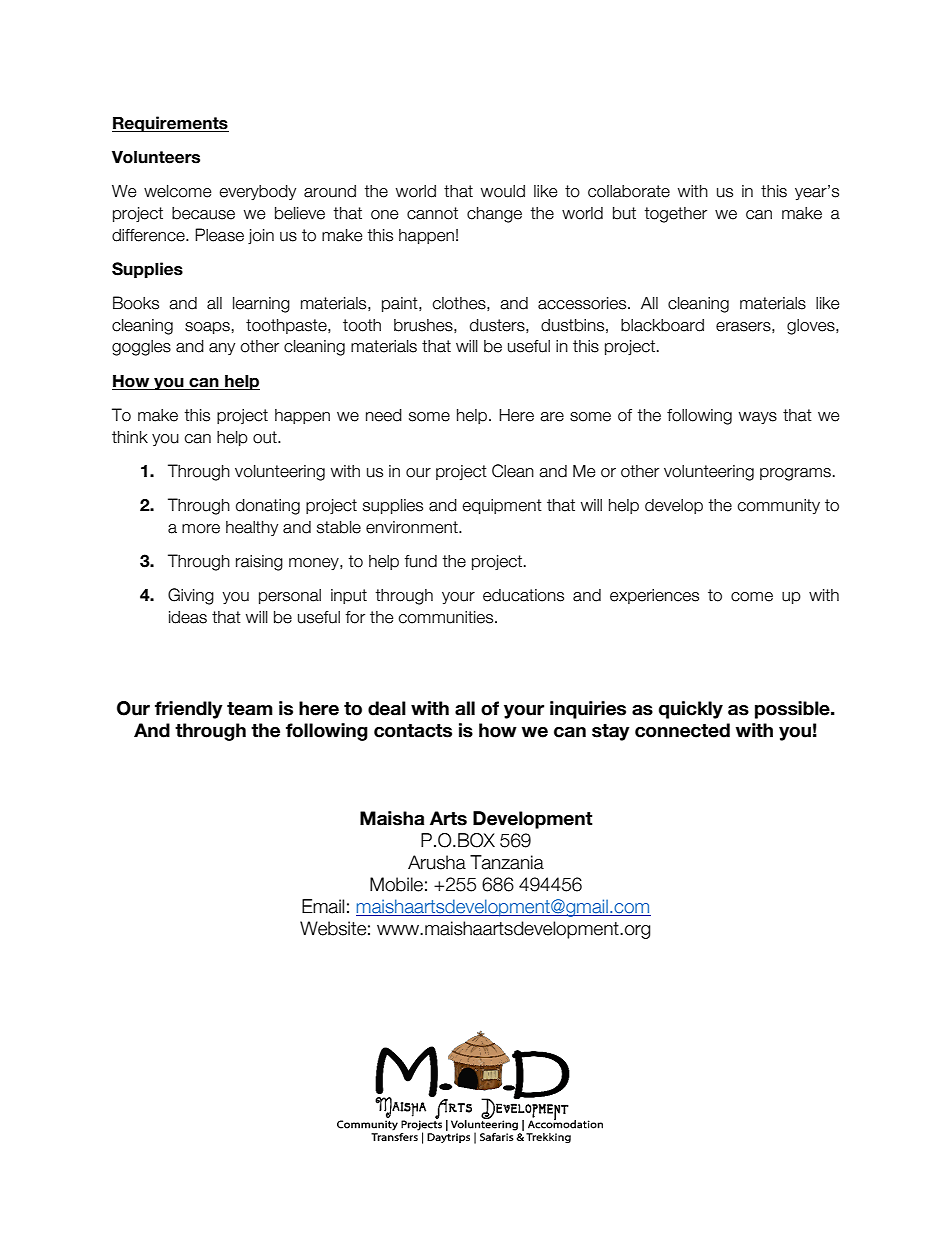  What do you see at coordinates (507, 862) in the screenshot?
I see `Tanzania` at bounding box center [507, 862].
